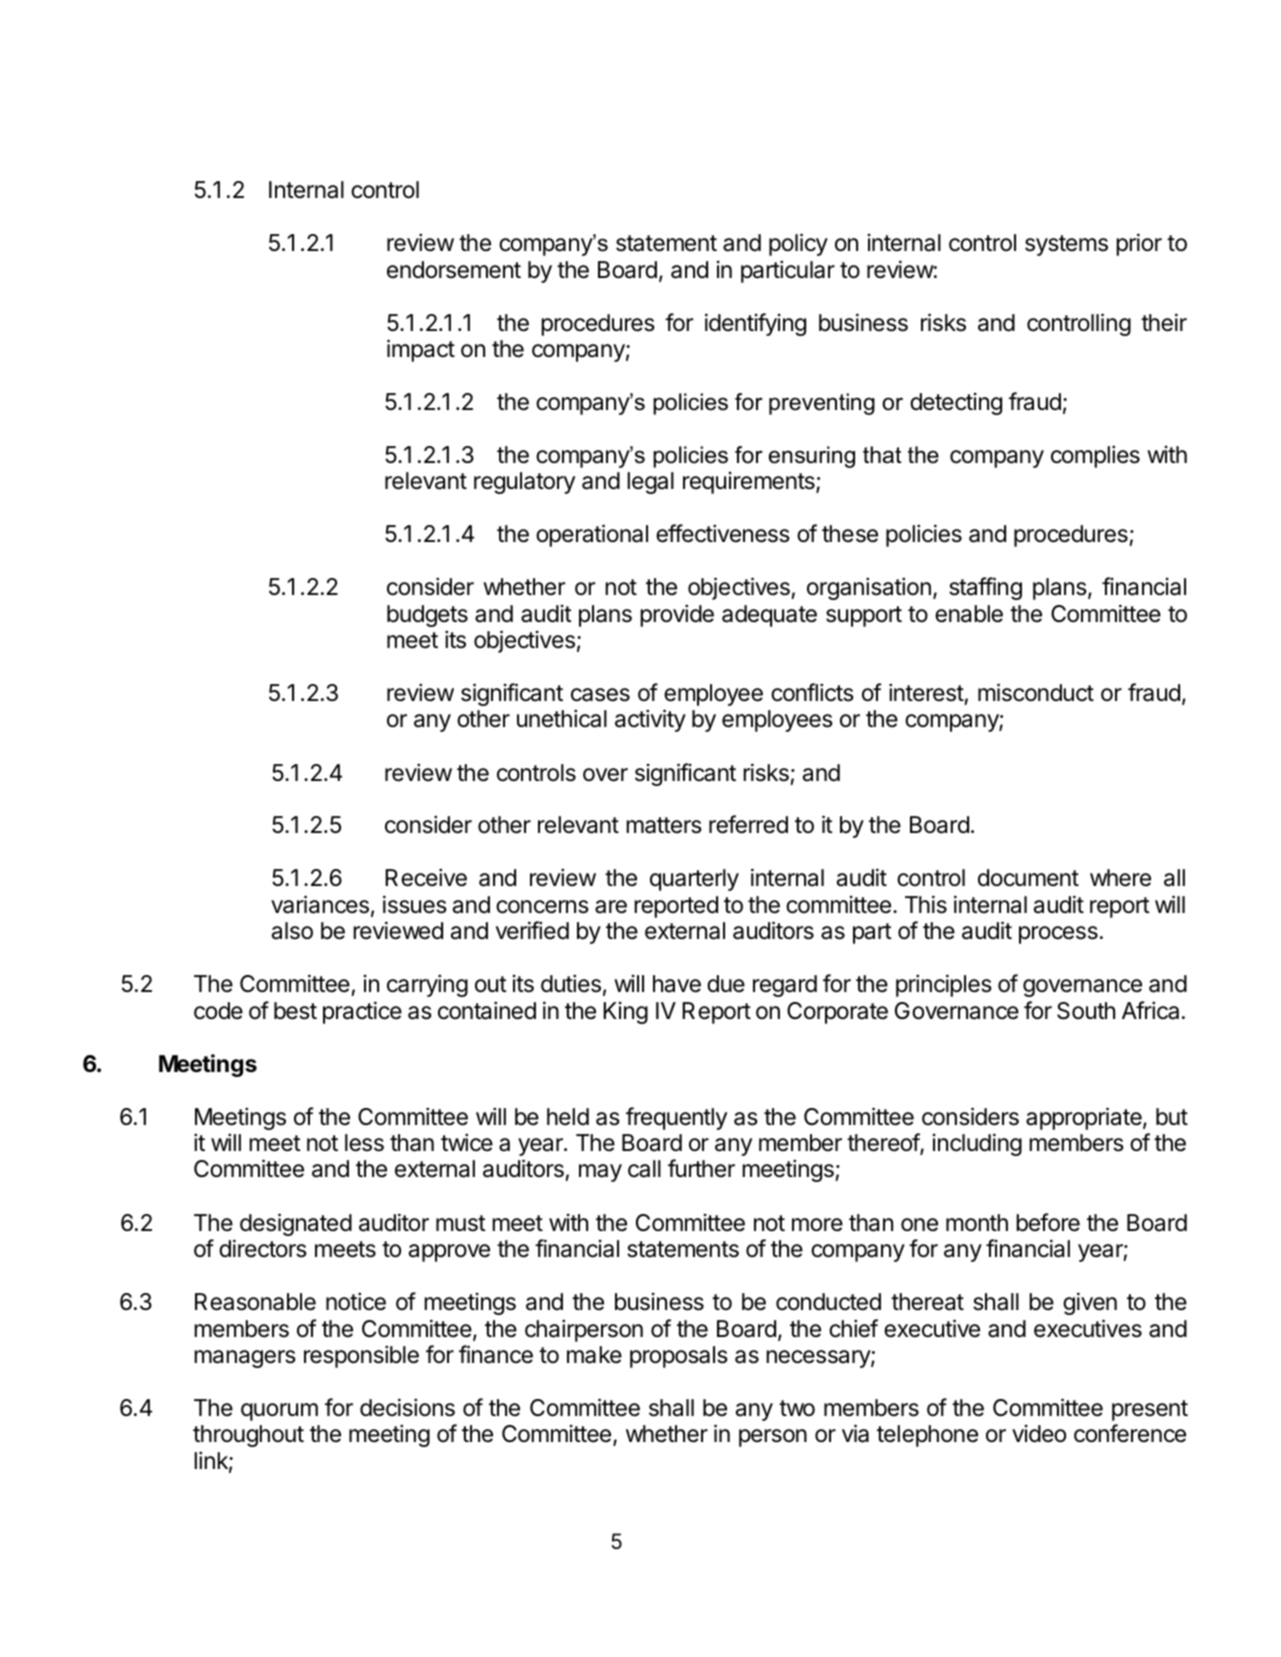 The image size is (1281, 1657). Describe the element at coordinates (1039, 1434) in the document. I see `video` at that location.
